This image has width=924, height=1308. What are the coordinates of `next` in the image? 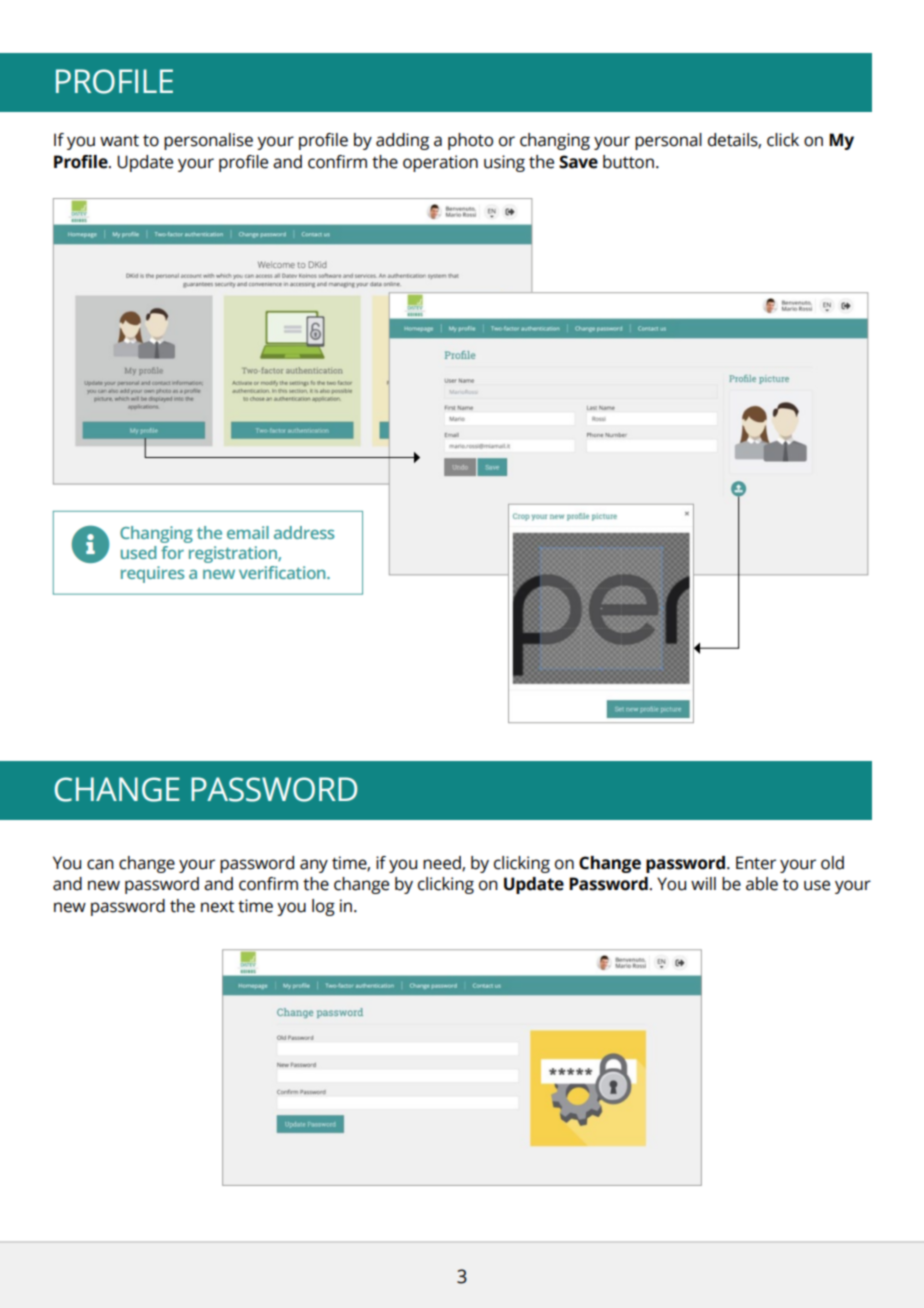 It's located at (217, 907).
